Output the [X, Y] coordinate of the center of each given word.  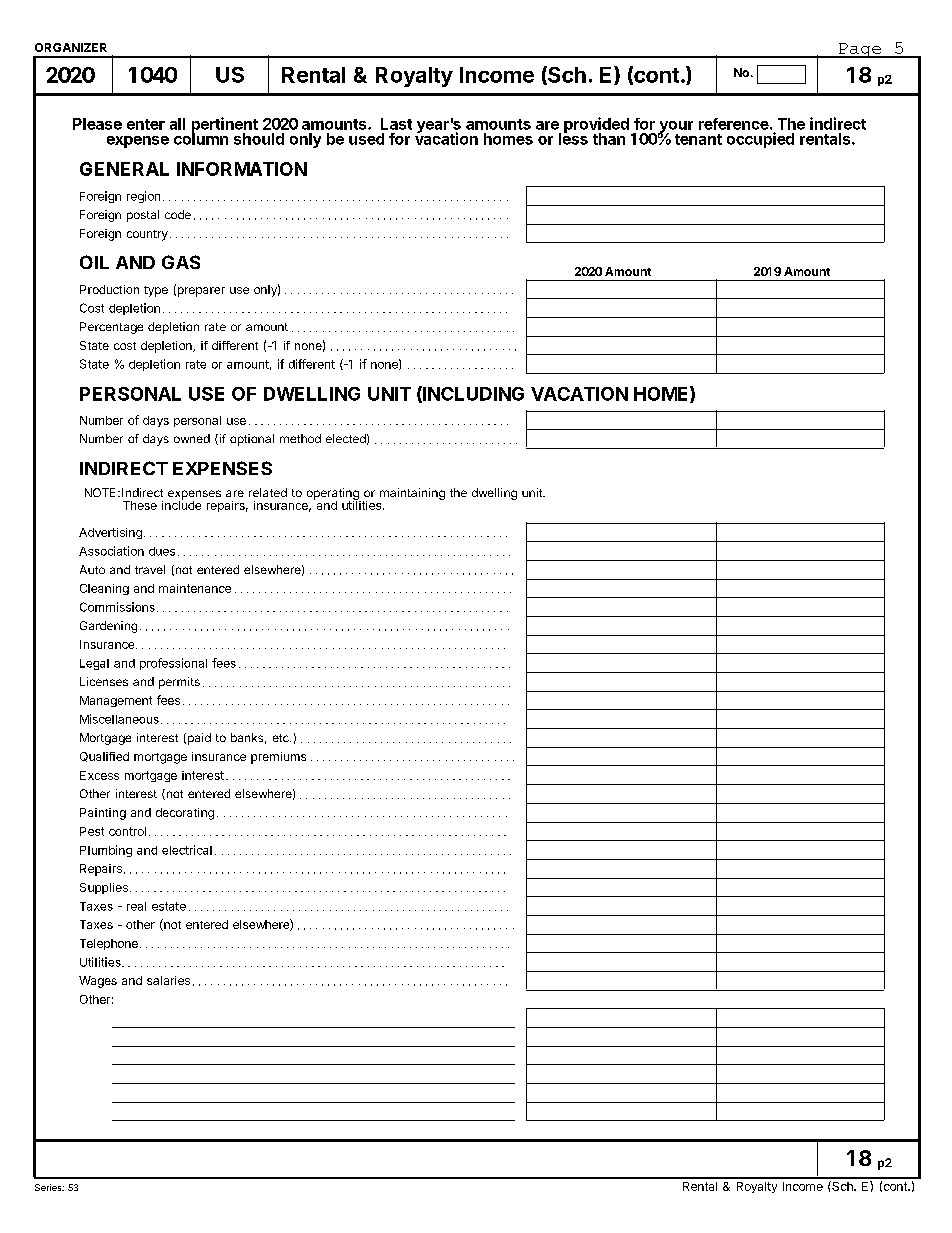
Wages [98, 982]
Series [49, 1187]
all [177, 124]
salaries [168, 980]
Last [396, 124]
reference [734, 124]
